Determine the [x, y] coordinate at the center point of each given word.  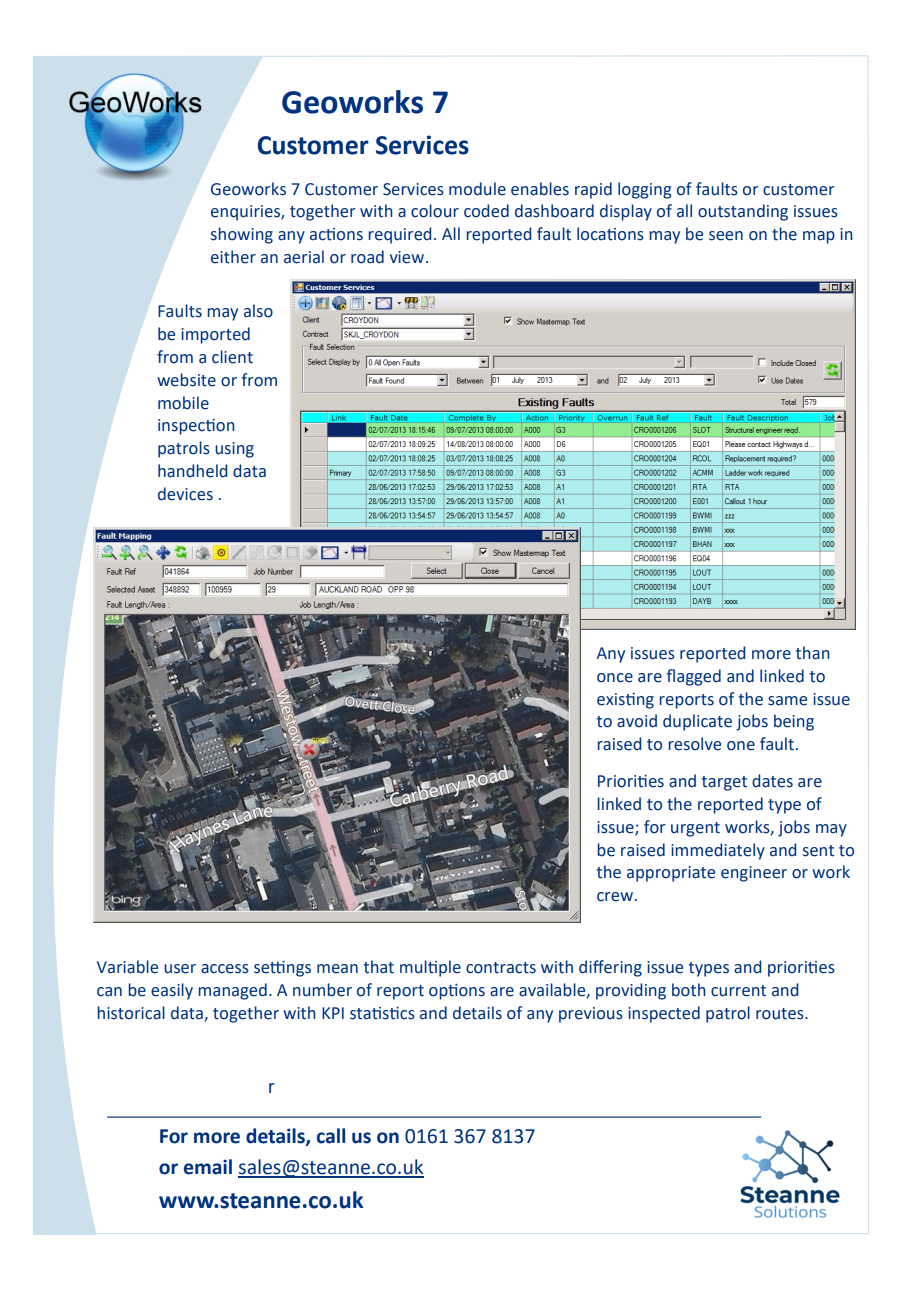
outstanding [743, 212]
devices [185, 494]
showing [242, 235]
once [615, 678]
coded [486, 211]
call [331, 1136]
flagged [694, 677]
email [208, 1167]
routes [781, 1014]
